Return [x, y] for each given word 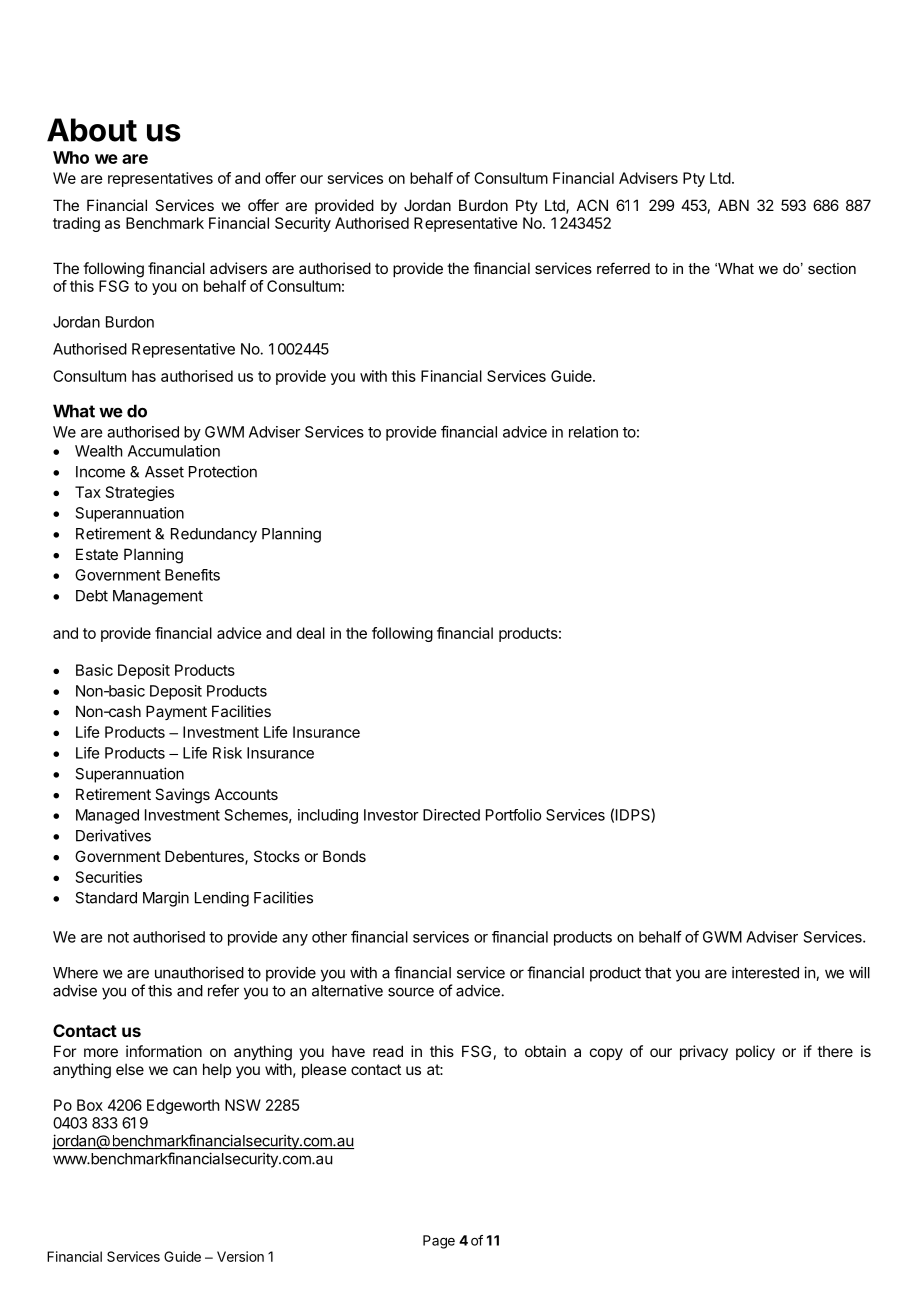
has [144, 376]
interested [765, 972]
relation [593, 432]
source [411, 992]
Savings [182, 796]
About [92, 130]
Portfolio [513, 815]
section [832, 268]
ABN [733, 205]
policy [755, 1052]
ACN [592, 205]
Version [240, 1256]
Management [158, 597]
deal [311, 633]
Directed [451, 815]
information [164, 1051]
